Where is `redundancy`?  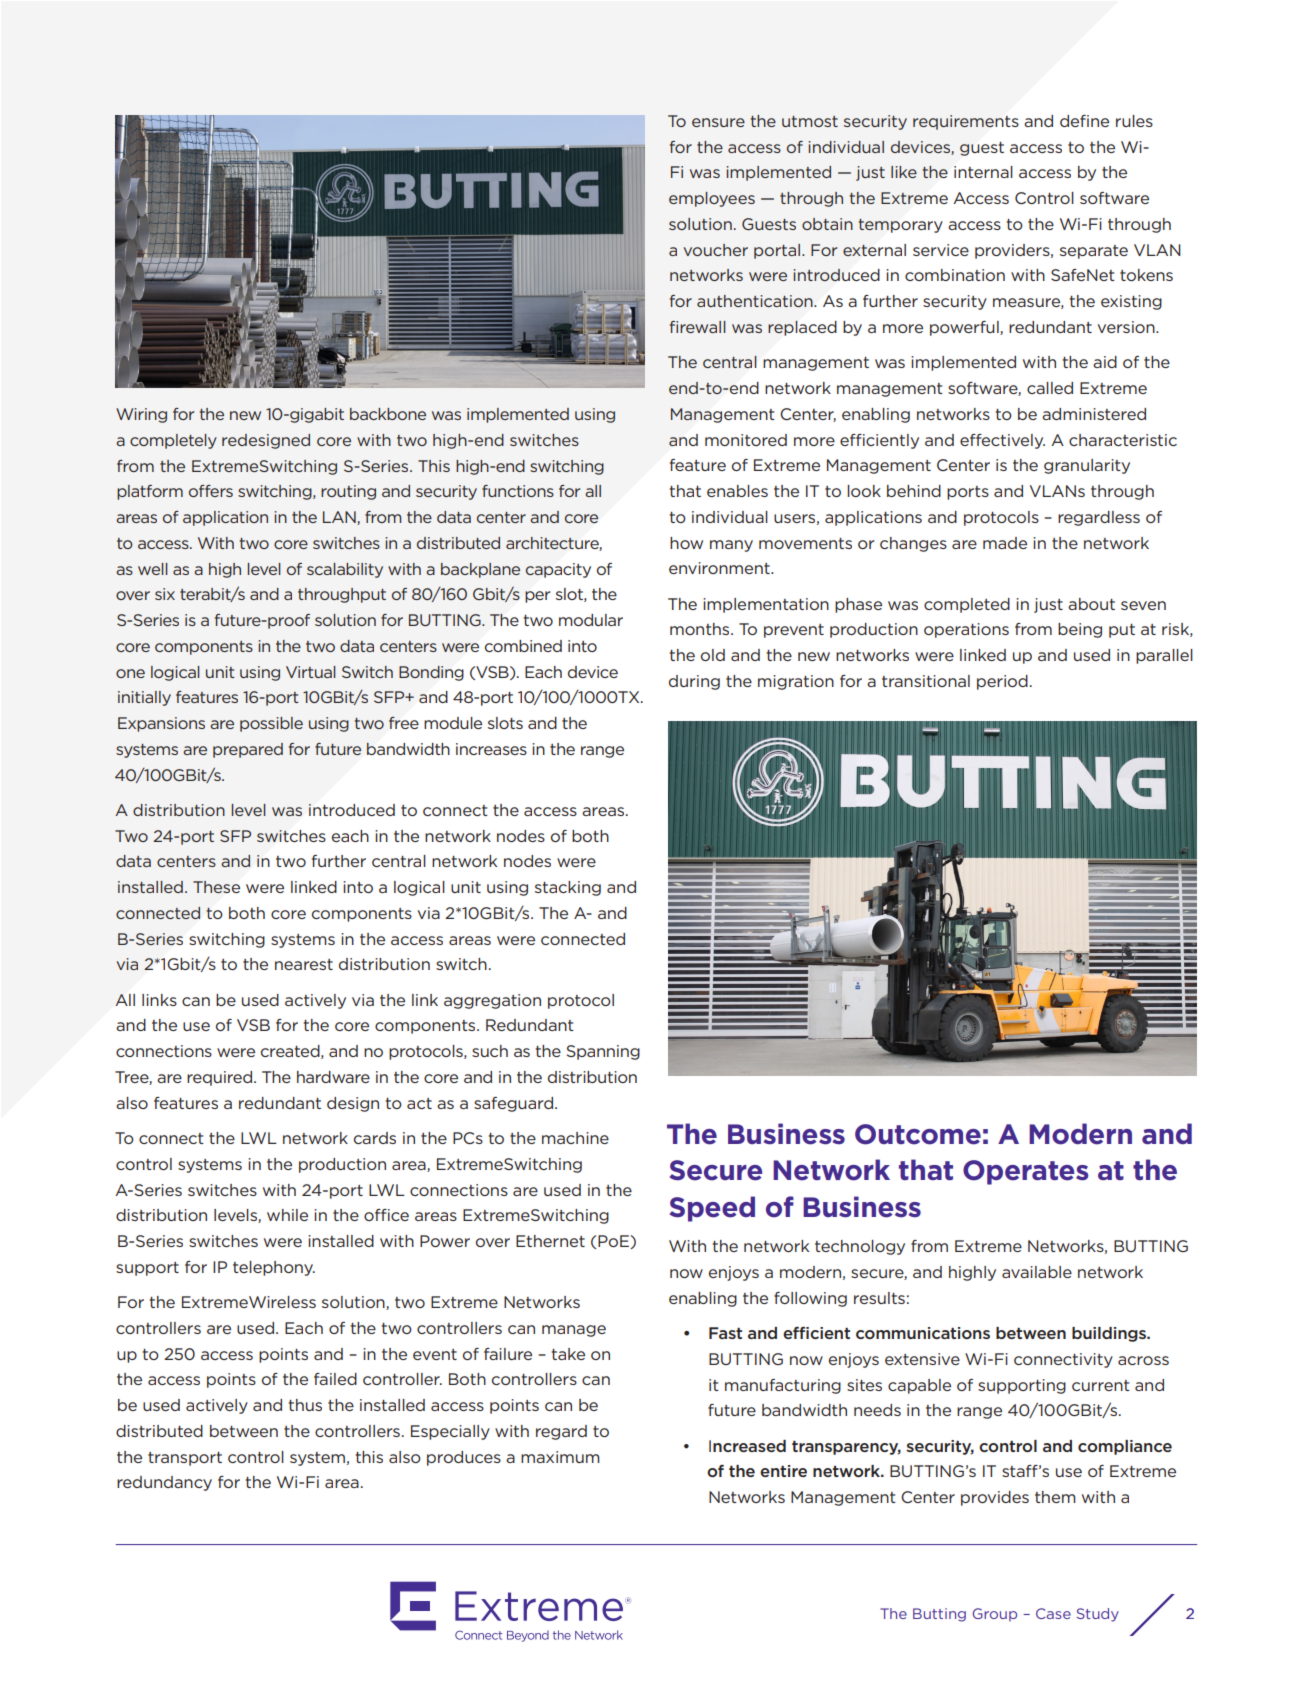
redundancy is located at coordinates (164, 1483).
